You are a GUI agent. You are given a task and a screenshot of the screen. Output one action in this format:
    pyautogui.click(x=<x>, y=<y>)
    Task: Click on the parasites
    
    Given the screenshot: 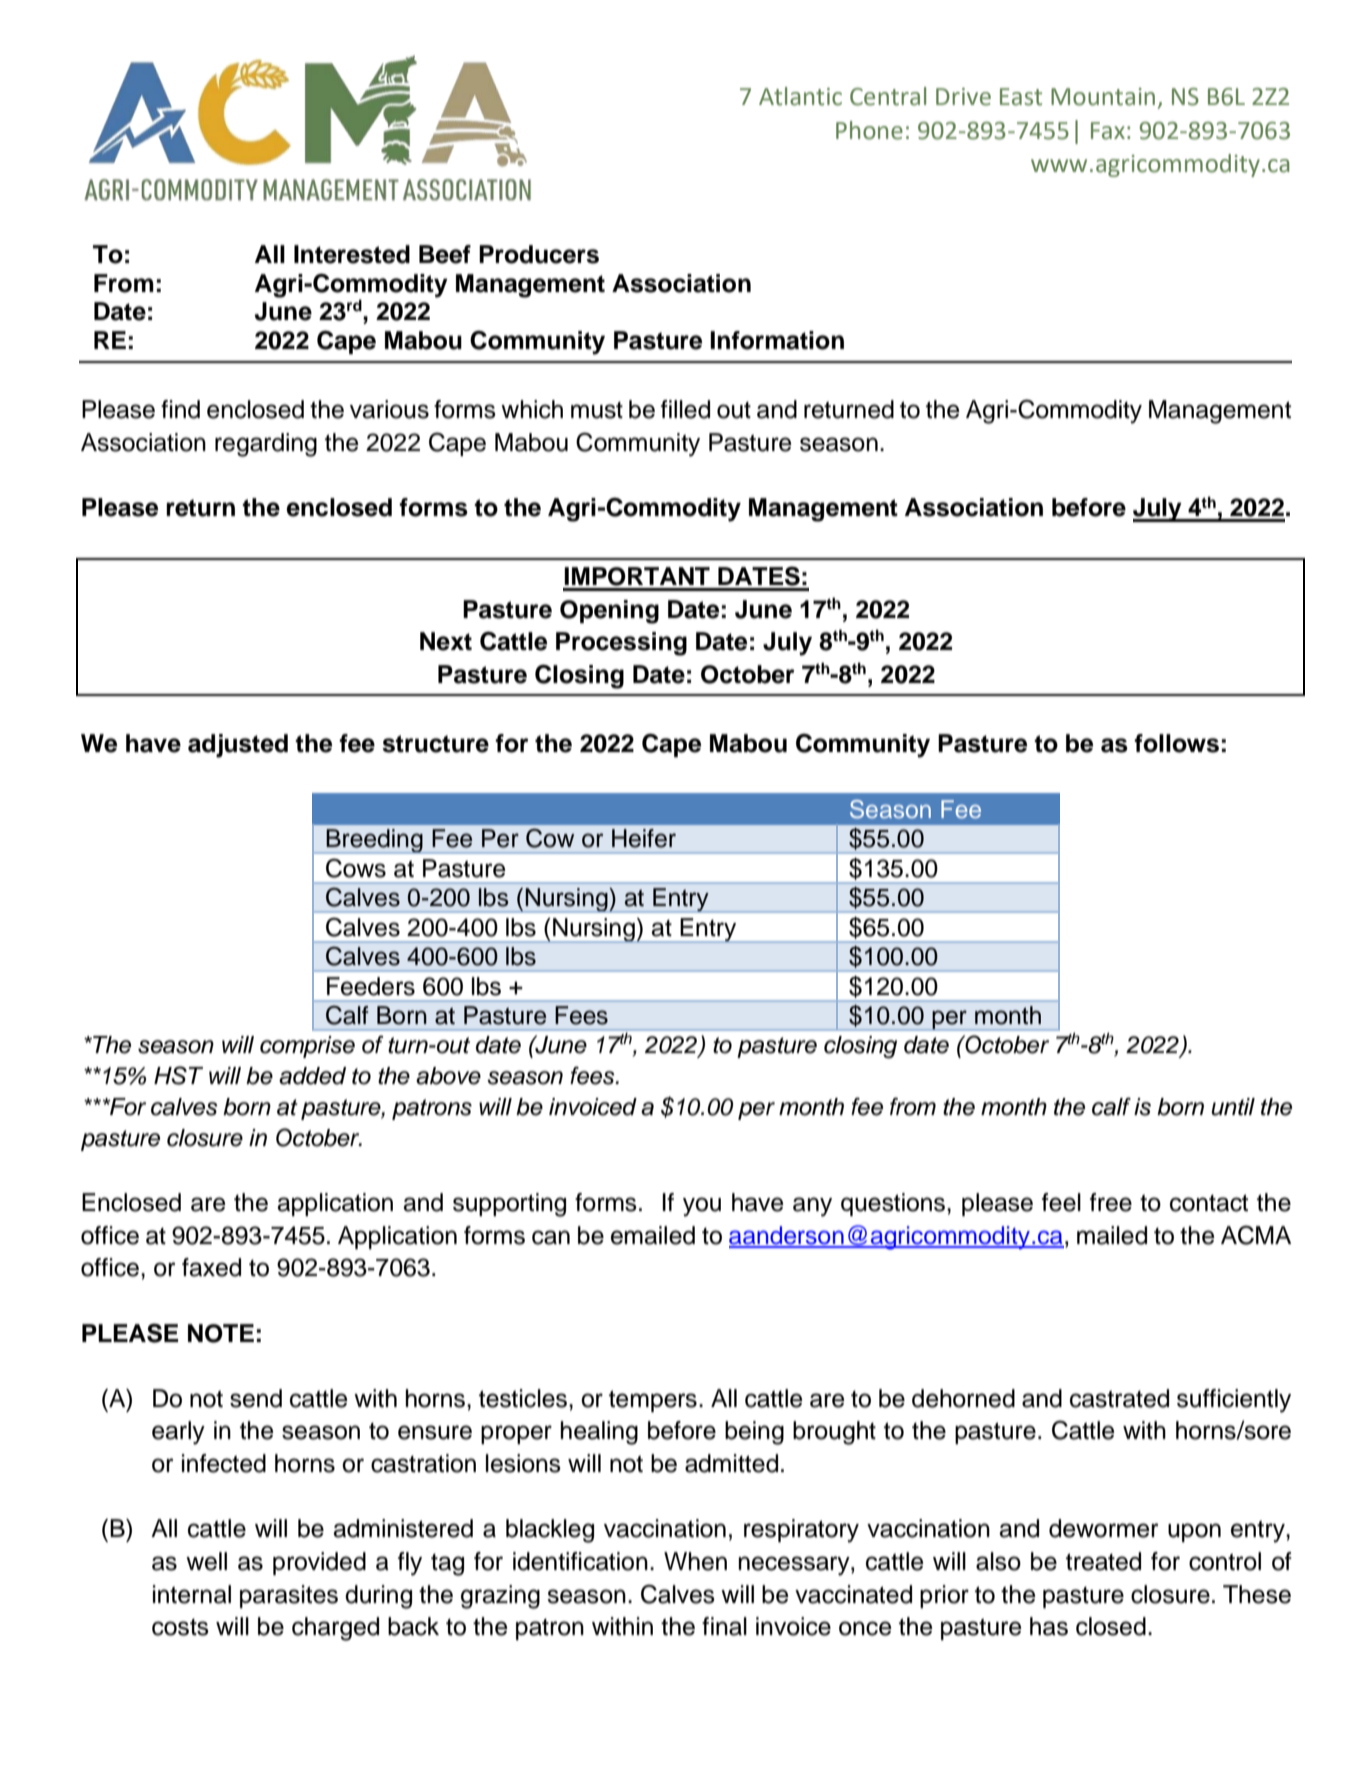 What is the action you would take?
    pyautogui.click(x=289, y=1596)
